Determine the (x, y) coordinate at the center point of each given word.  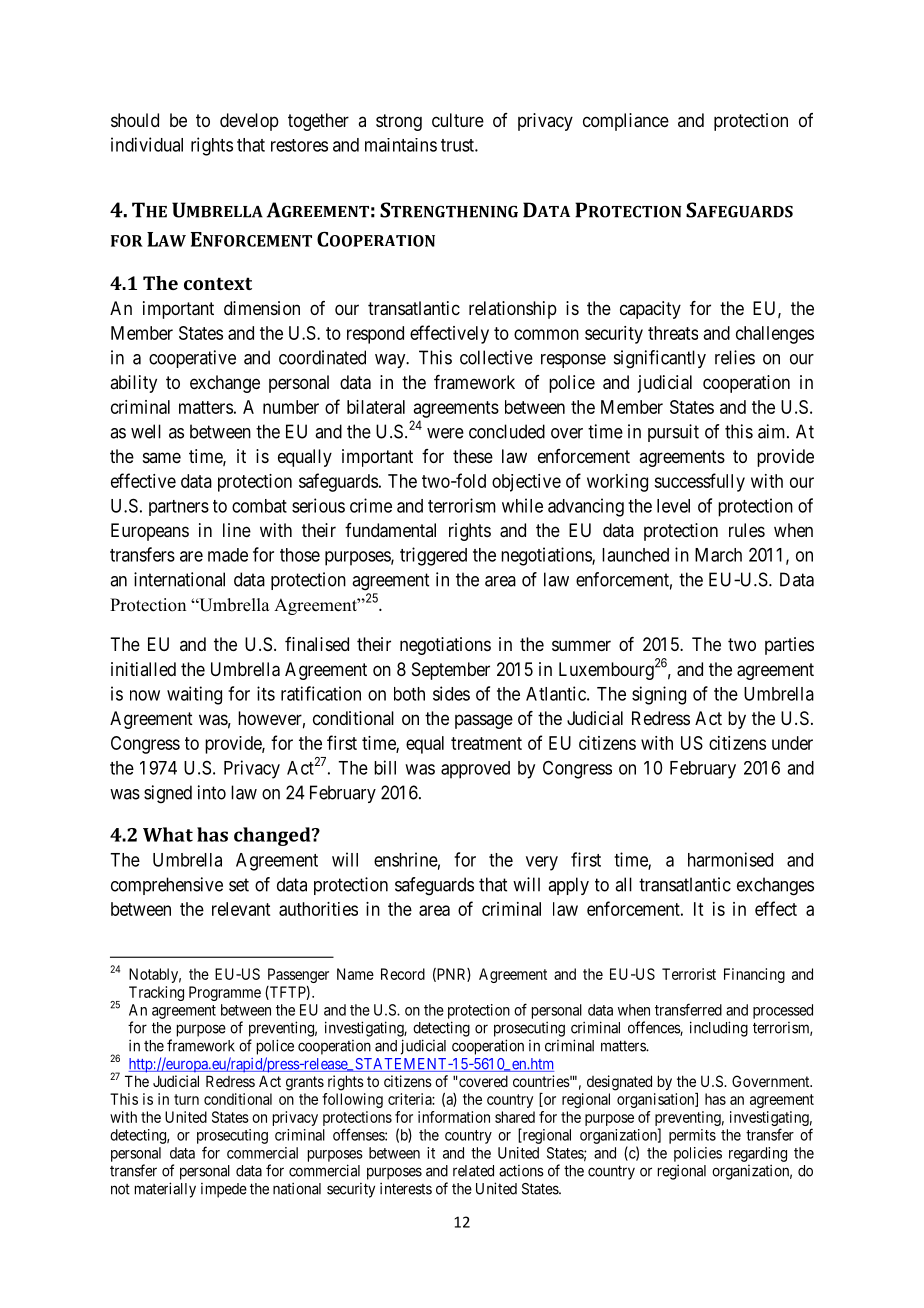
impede (224, 1190)
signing (659, 695)
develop (249, 122)
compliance (626, 122)
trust (458, 145)
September (451, 671)
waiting (194, 695)
